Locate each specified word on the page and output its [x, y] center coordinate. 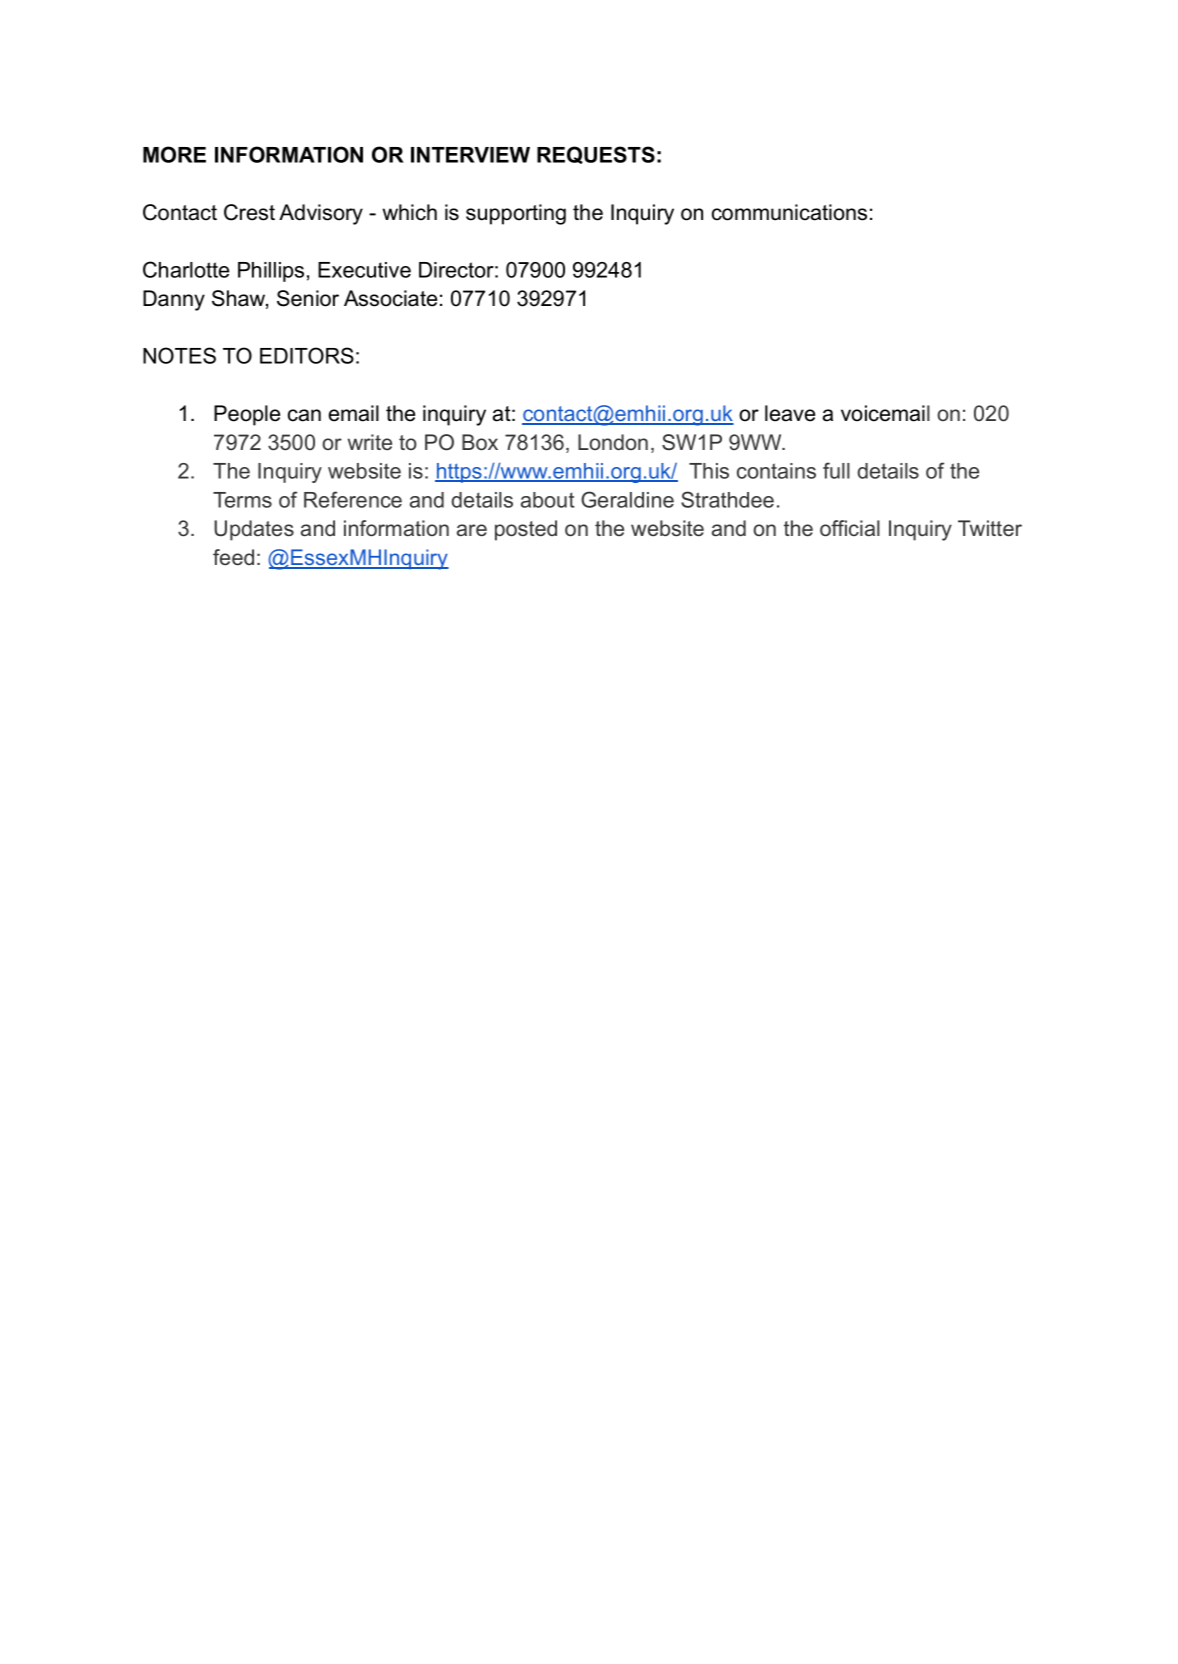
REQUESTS [596, 155]
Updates [254, 530]
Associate [390, 298]
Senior [308, 298]
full [836, 470]
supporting [516, 214]
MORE [174, 154]
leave [790, 413]
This [709, 471]
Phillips [271, 272]
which [409, 212]
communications [789, 212]
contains [776, 471]
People [247, 415]
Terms [242, 500]
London [613, 442]
